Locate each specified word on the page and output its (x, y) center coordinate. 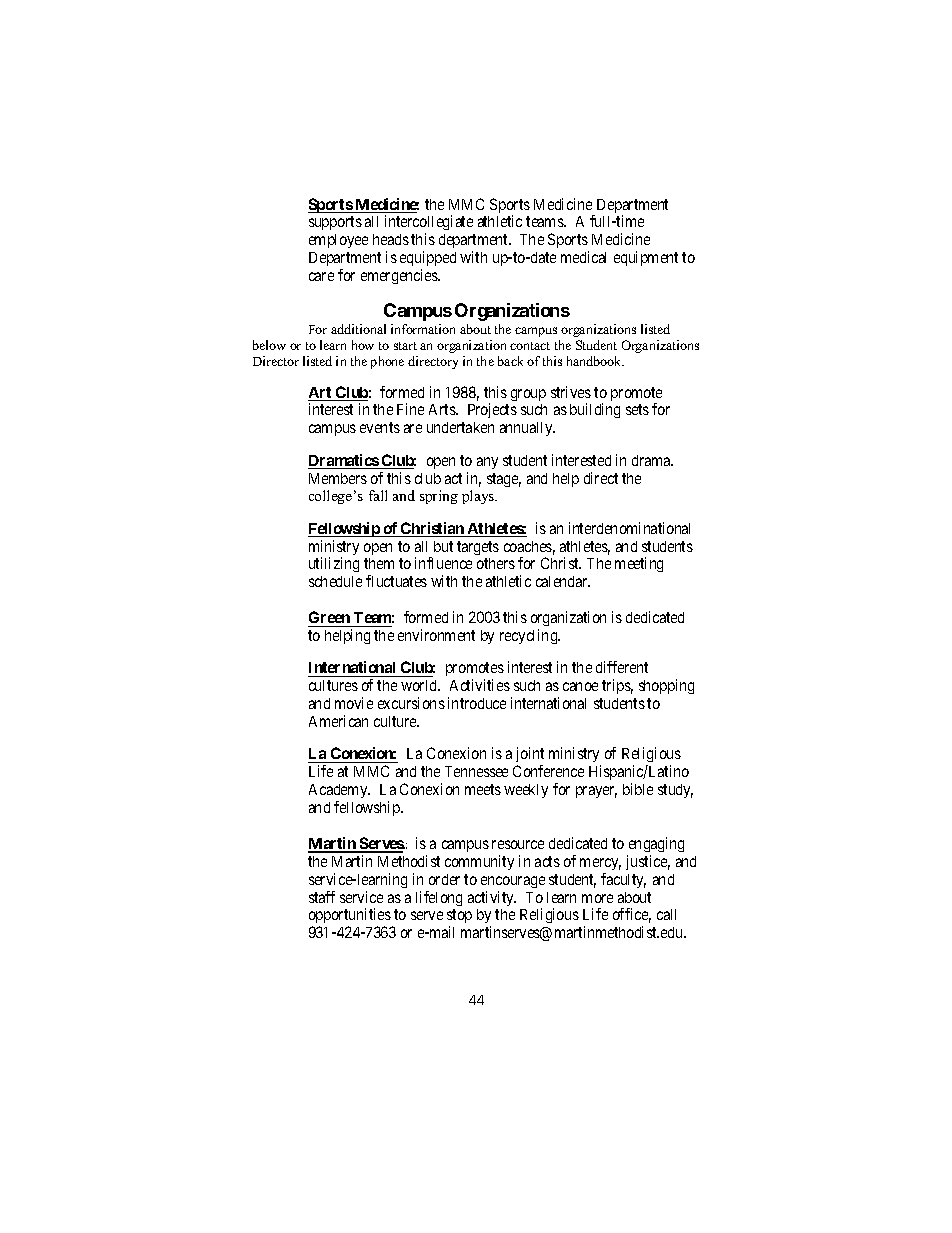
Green (330, 619)
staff (322, 897)
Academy (339, 793)
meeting (639, 564)
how (363, 345)
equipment (646, 258)
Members (338, 478)
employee (338, 241)
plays (479, 497)
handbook (595, 361)
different (622, 667)
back (510, 361)
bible (638, 789)
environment (436, 635)
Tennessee (476, 771)
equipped (428, 260)
